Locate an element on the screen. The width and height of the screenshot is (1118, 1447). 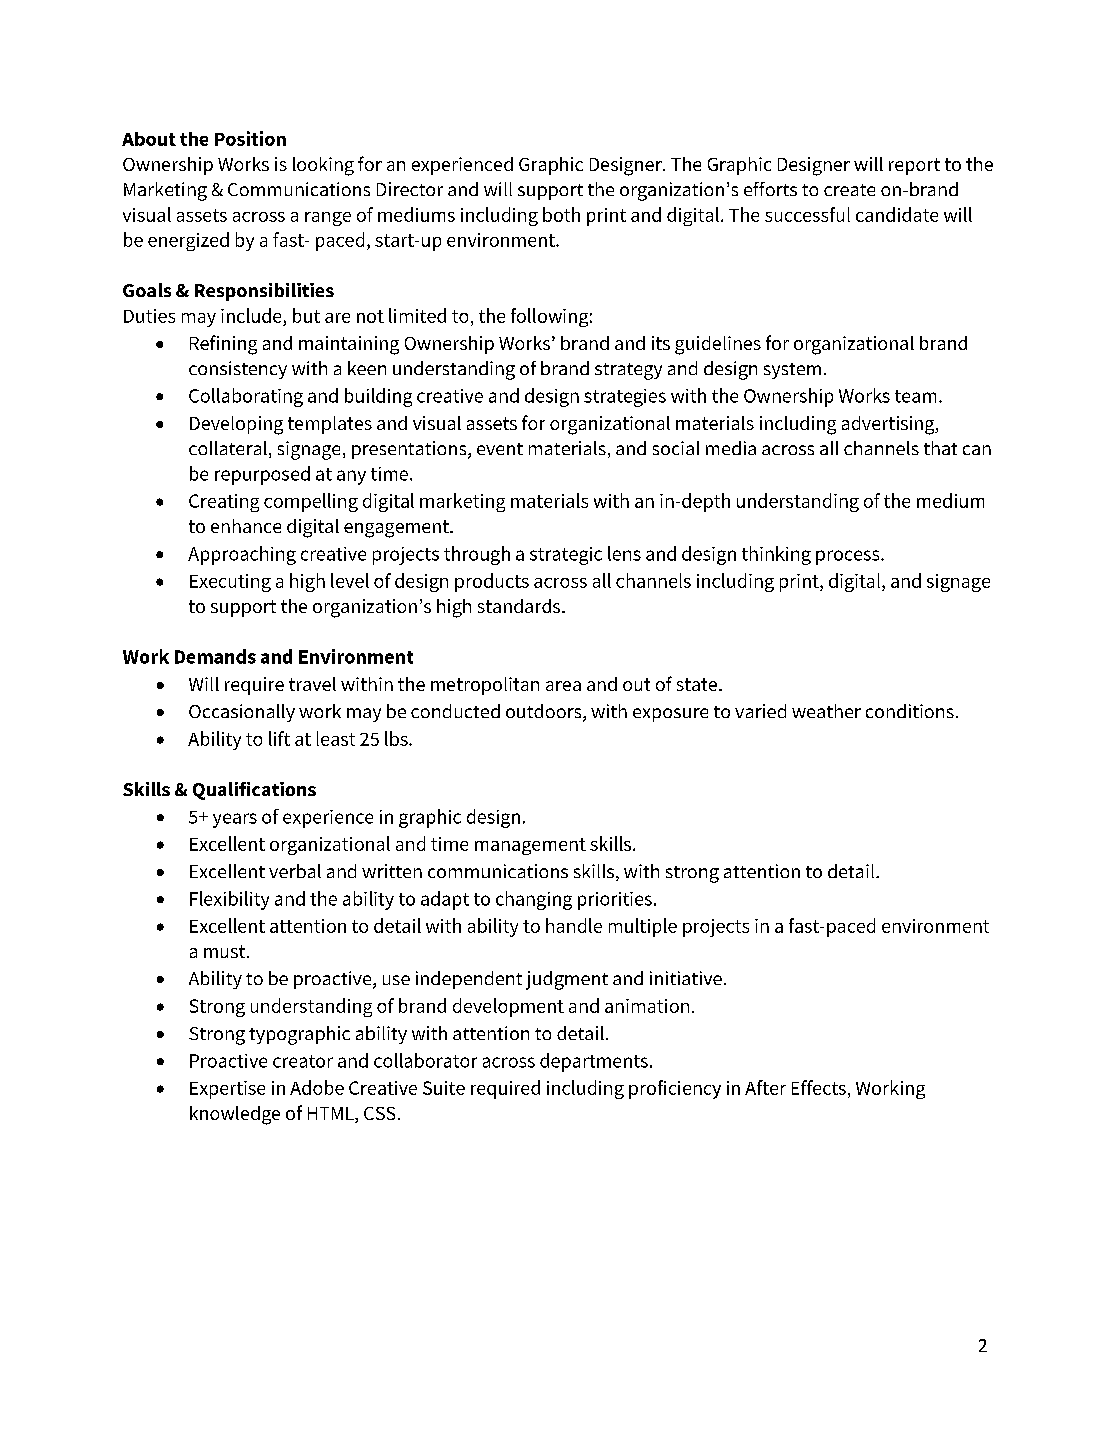
Expertise is located at coordinates (227, 1090).
